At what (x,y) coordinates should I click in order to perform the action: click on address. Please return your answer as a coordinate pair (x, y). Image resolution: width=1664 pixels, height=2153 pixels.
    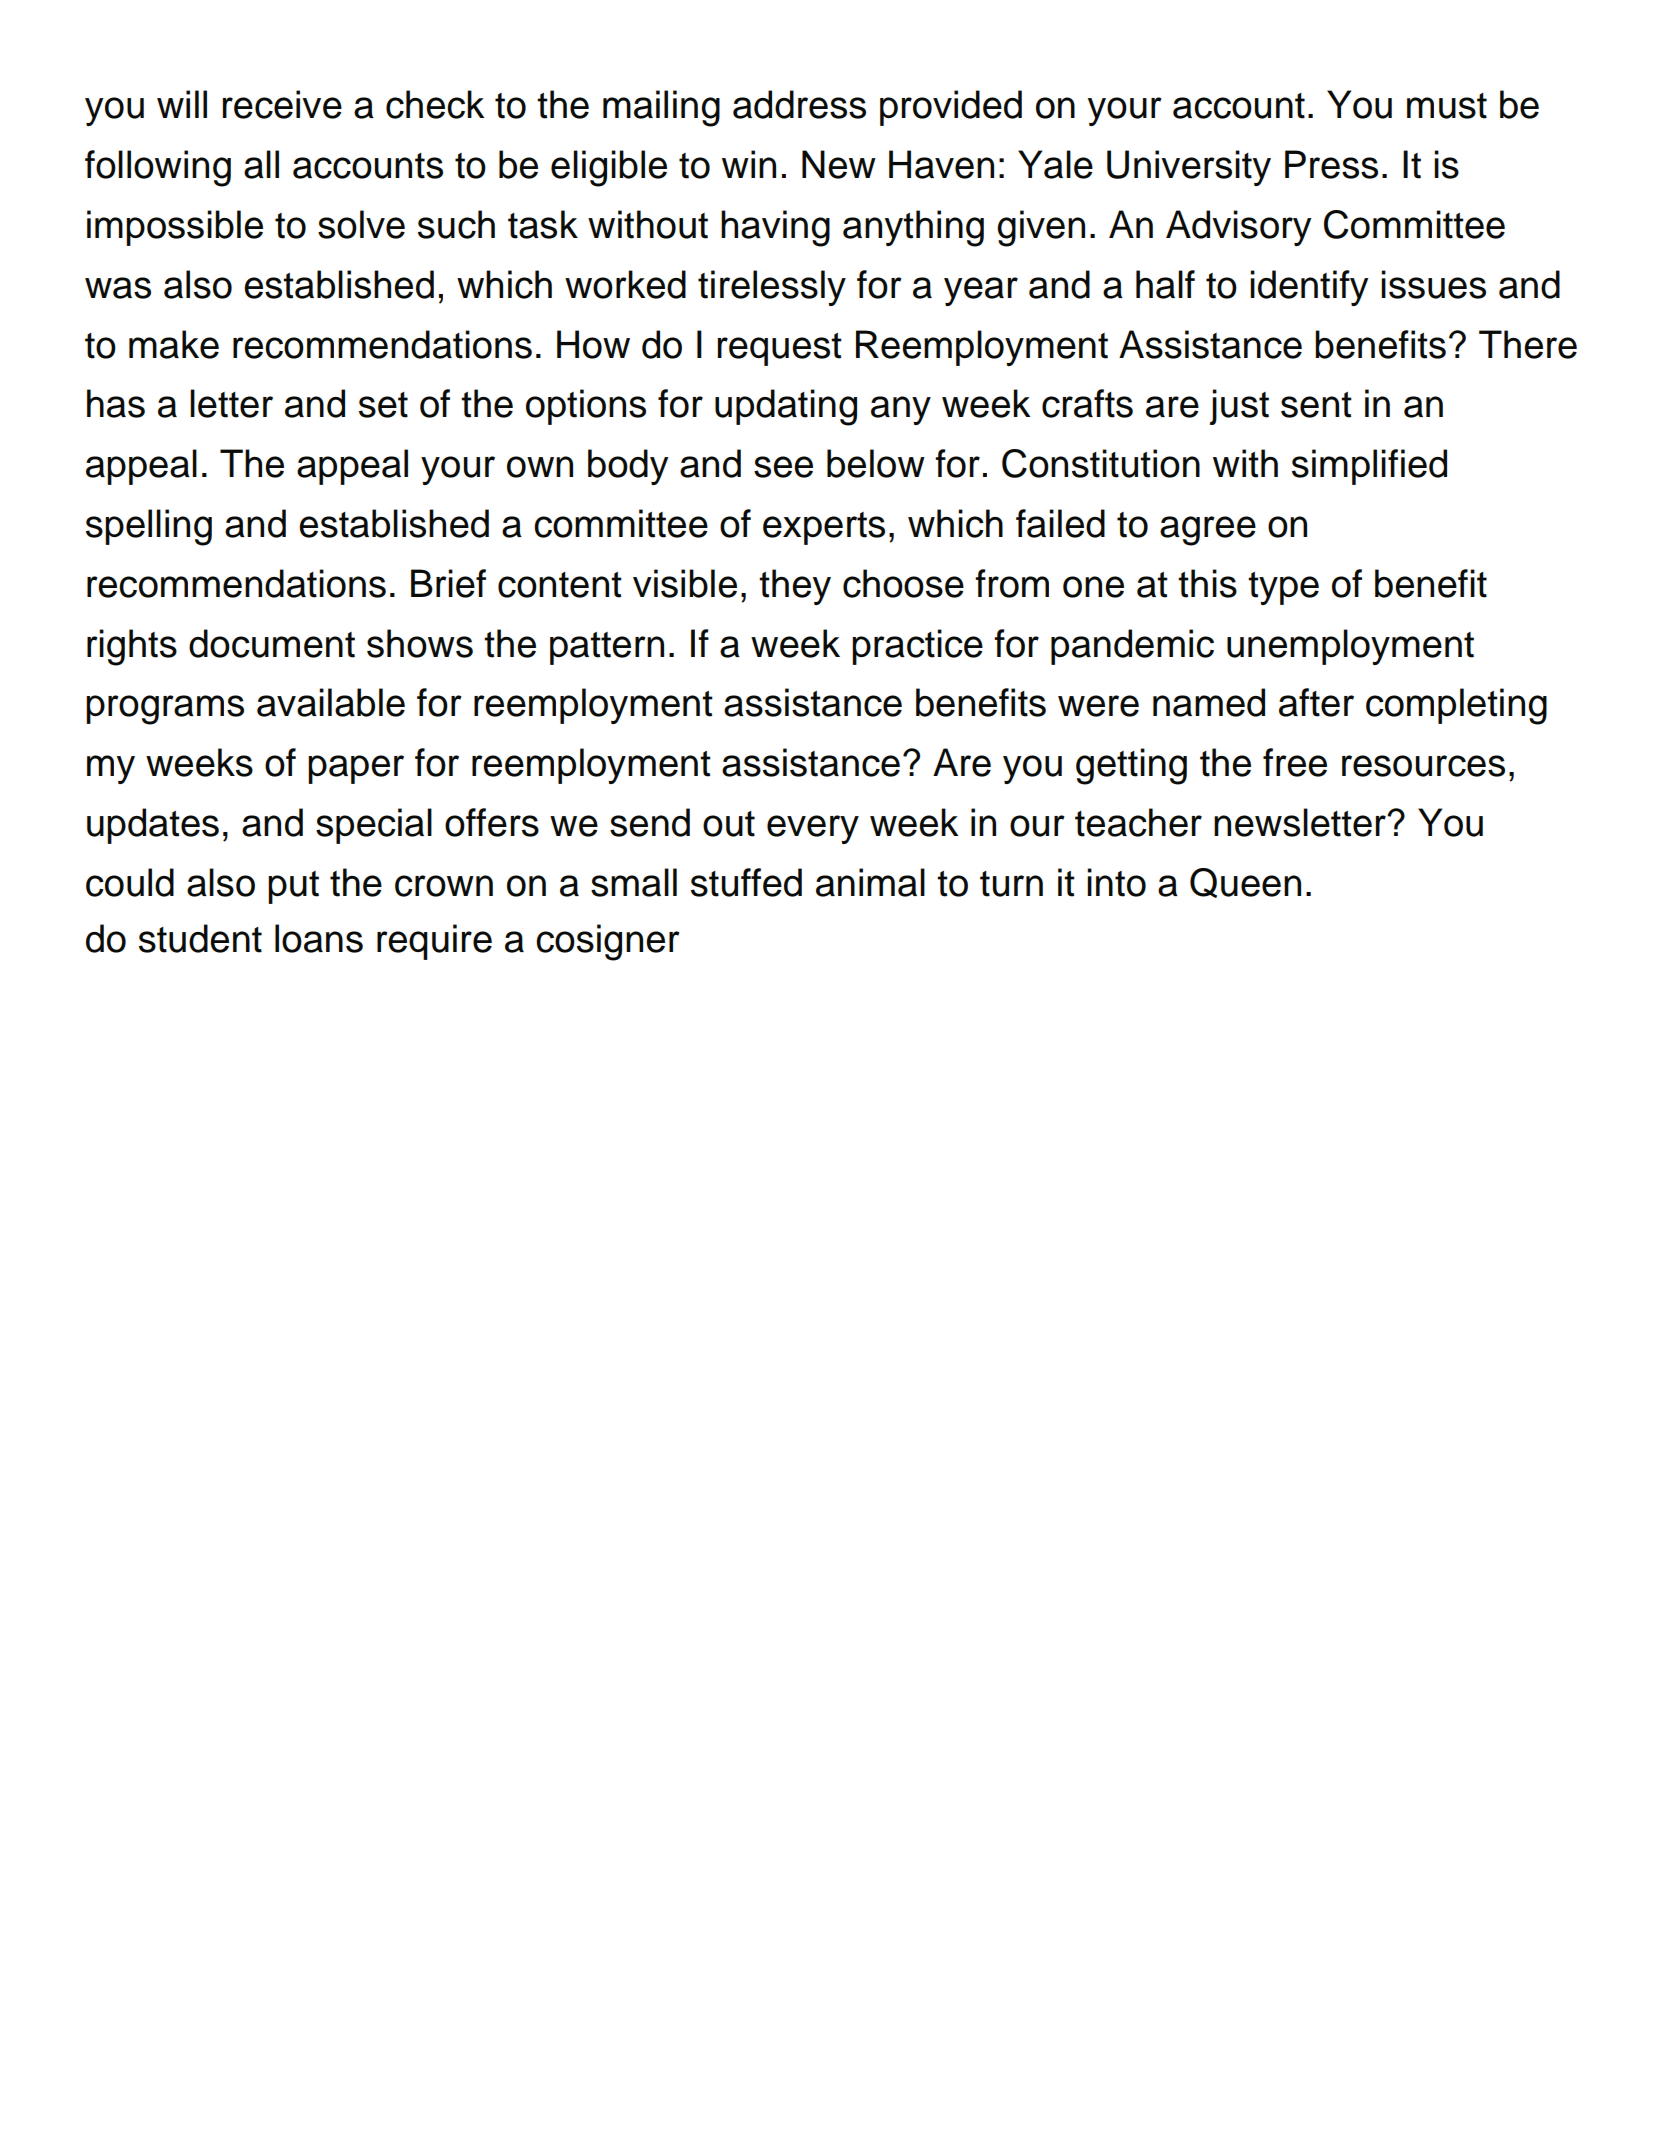
    Looking at the image, I should click on (799, 104).
